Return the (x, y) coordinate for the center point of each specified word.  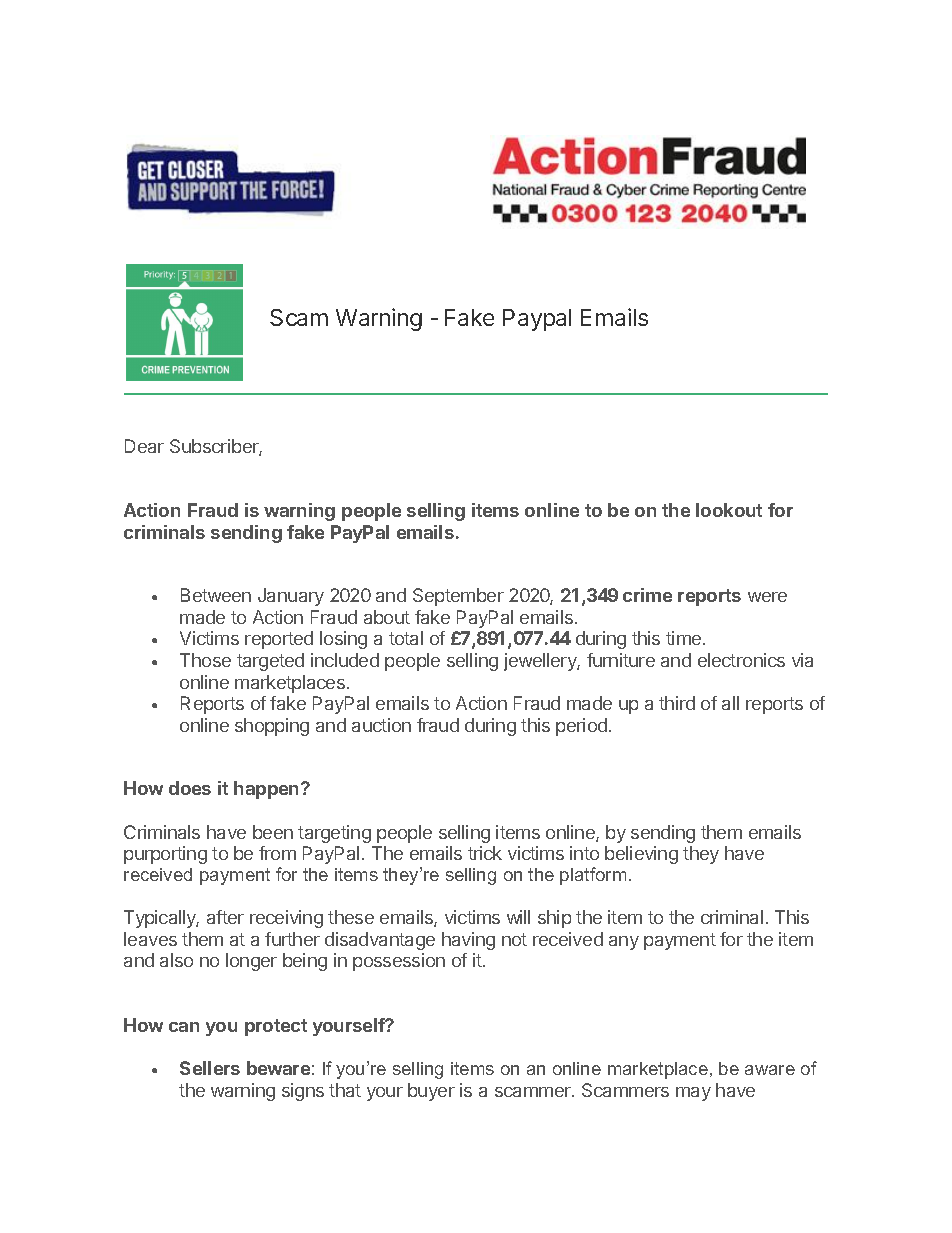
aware (770, 1070)
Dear (144, 446)
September (458, 597)
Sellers (210, 1068)
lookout (729, 510)
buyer (431, 1092)
